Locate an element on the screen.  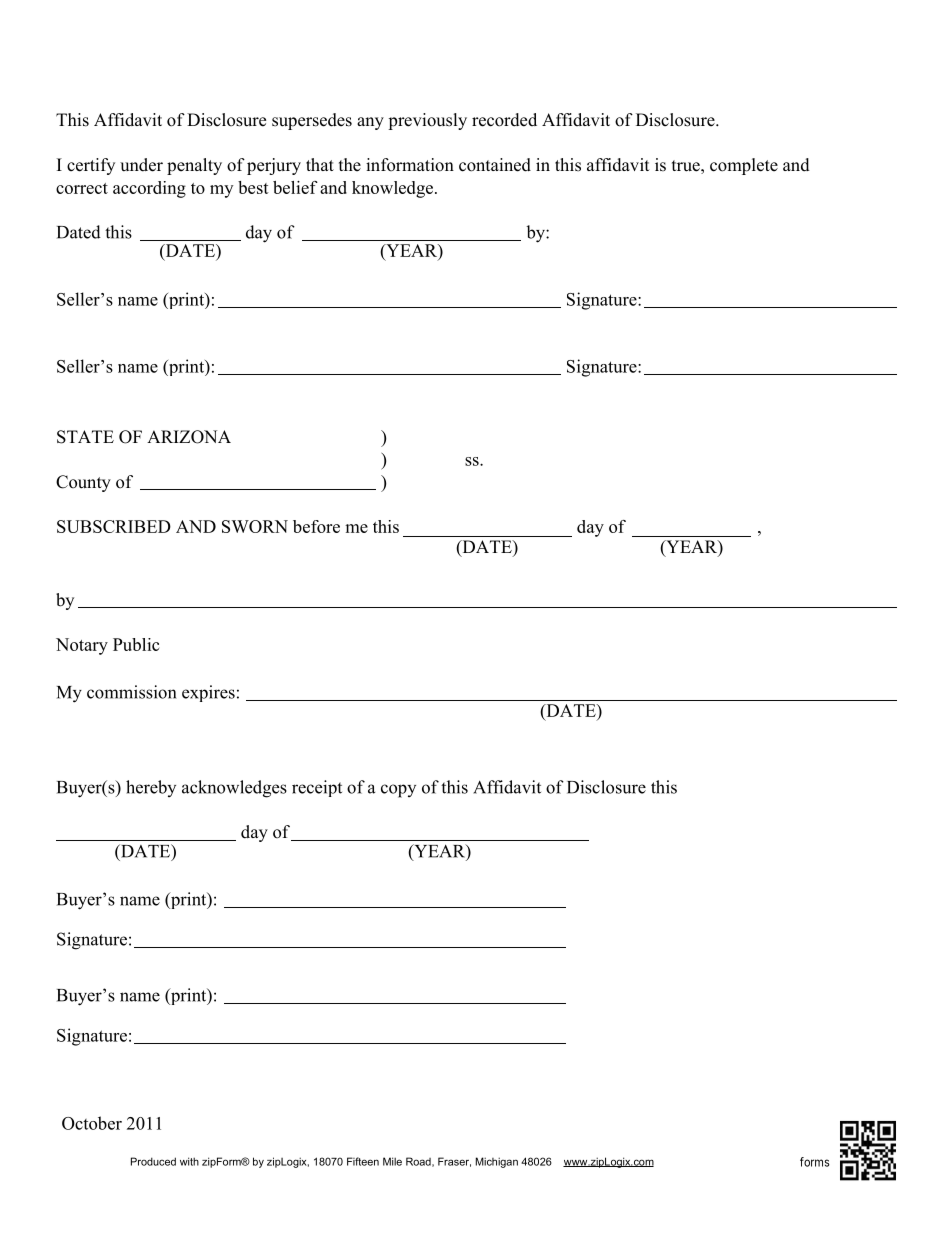
penalty is located at coordinates (194, 166).
